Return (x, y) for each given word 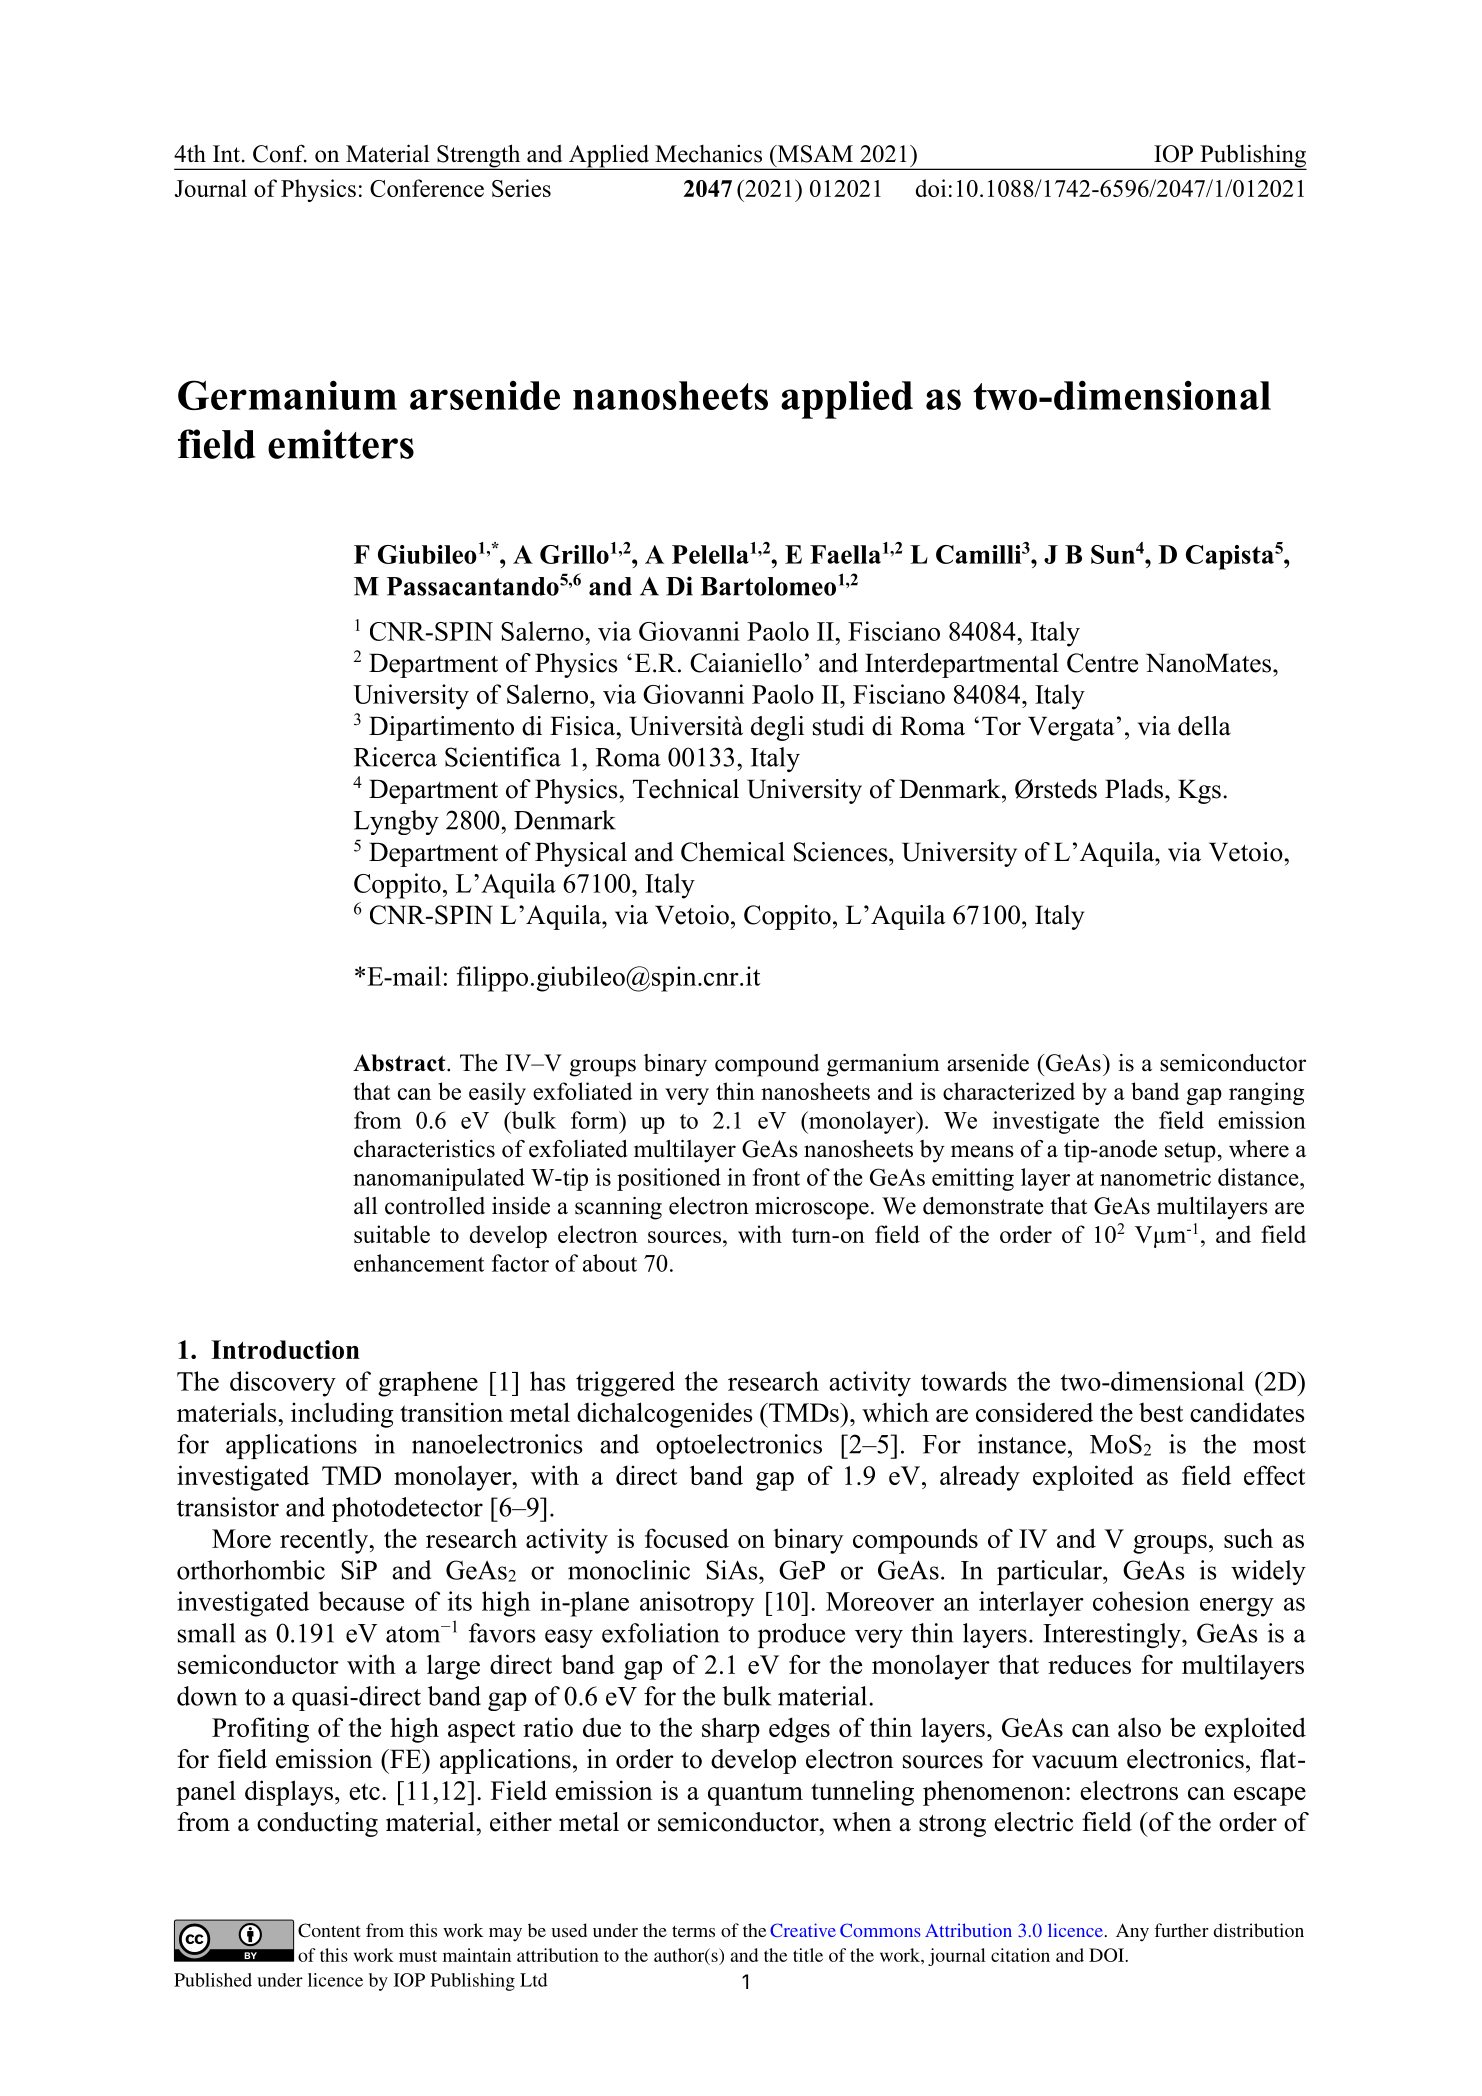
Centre (1102, 663)
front (776, 1177)
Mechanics (708, 154)
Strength (479, 157)
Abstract (400, 1063)
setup (1190, 1152)
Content (329, 1930)
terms (693, 1931)
